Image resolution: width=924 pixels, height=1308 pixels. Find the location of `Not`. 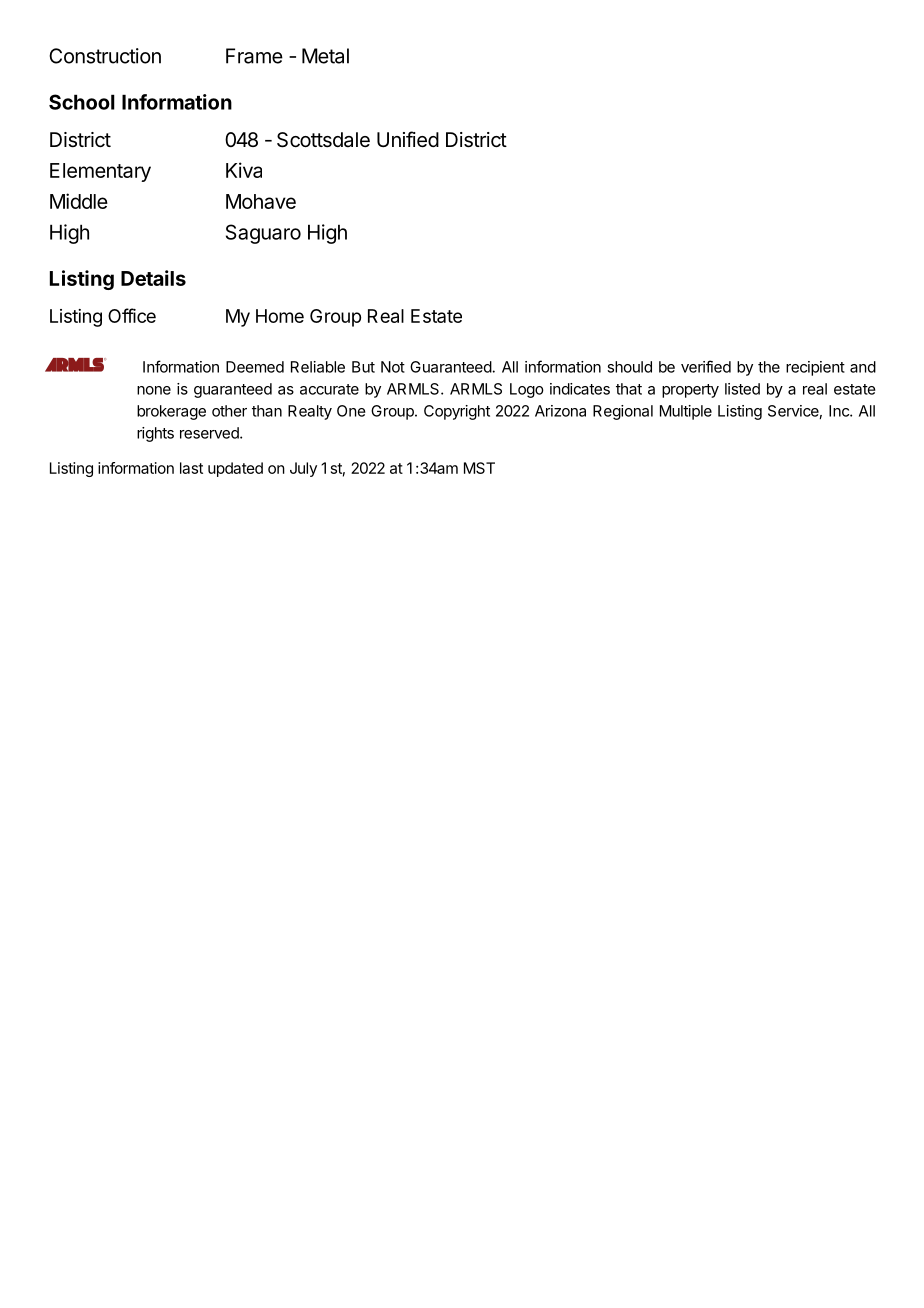

Not is located at coordinates (393, 367).
